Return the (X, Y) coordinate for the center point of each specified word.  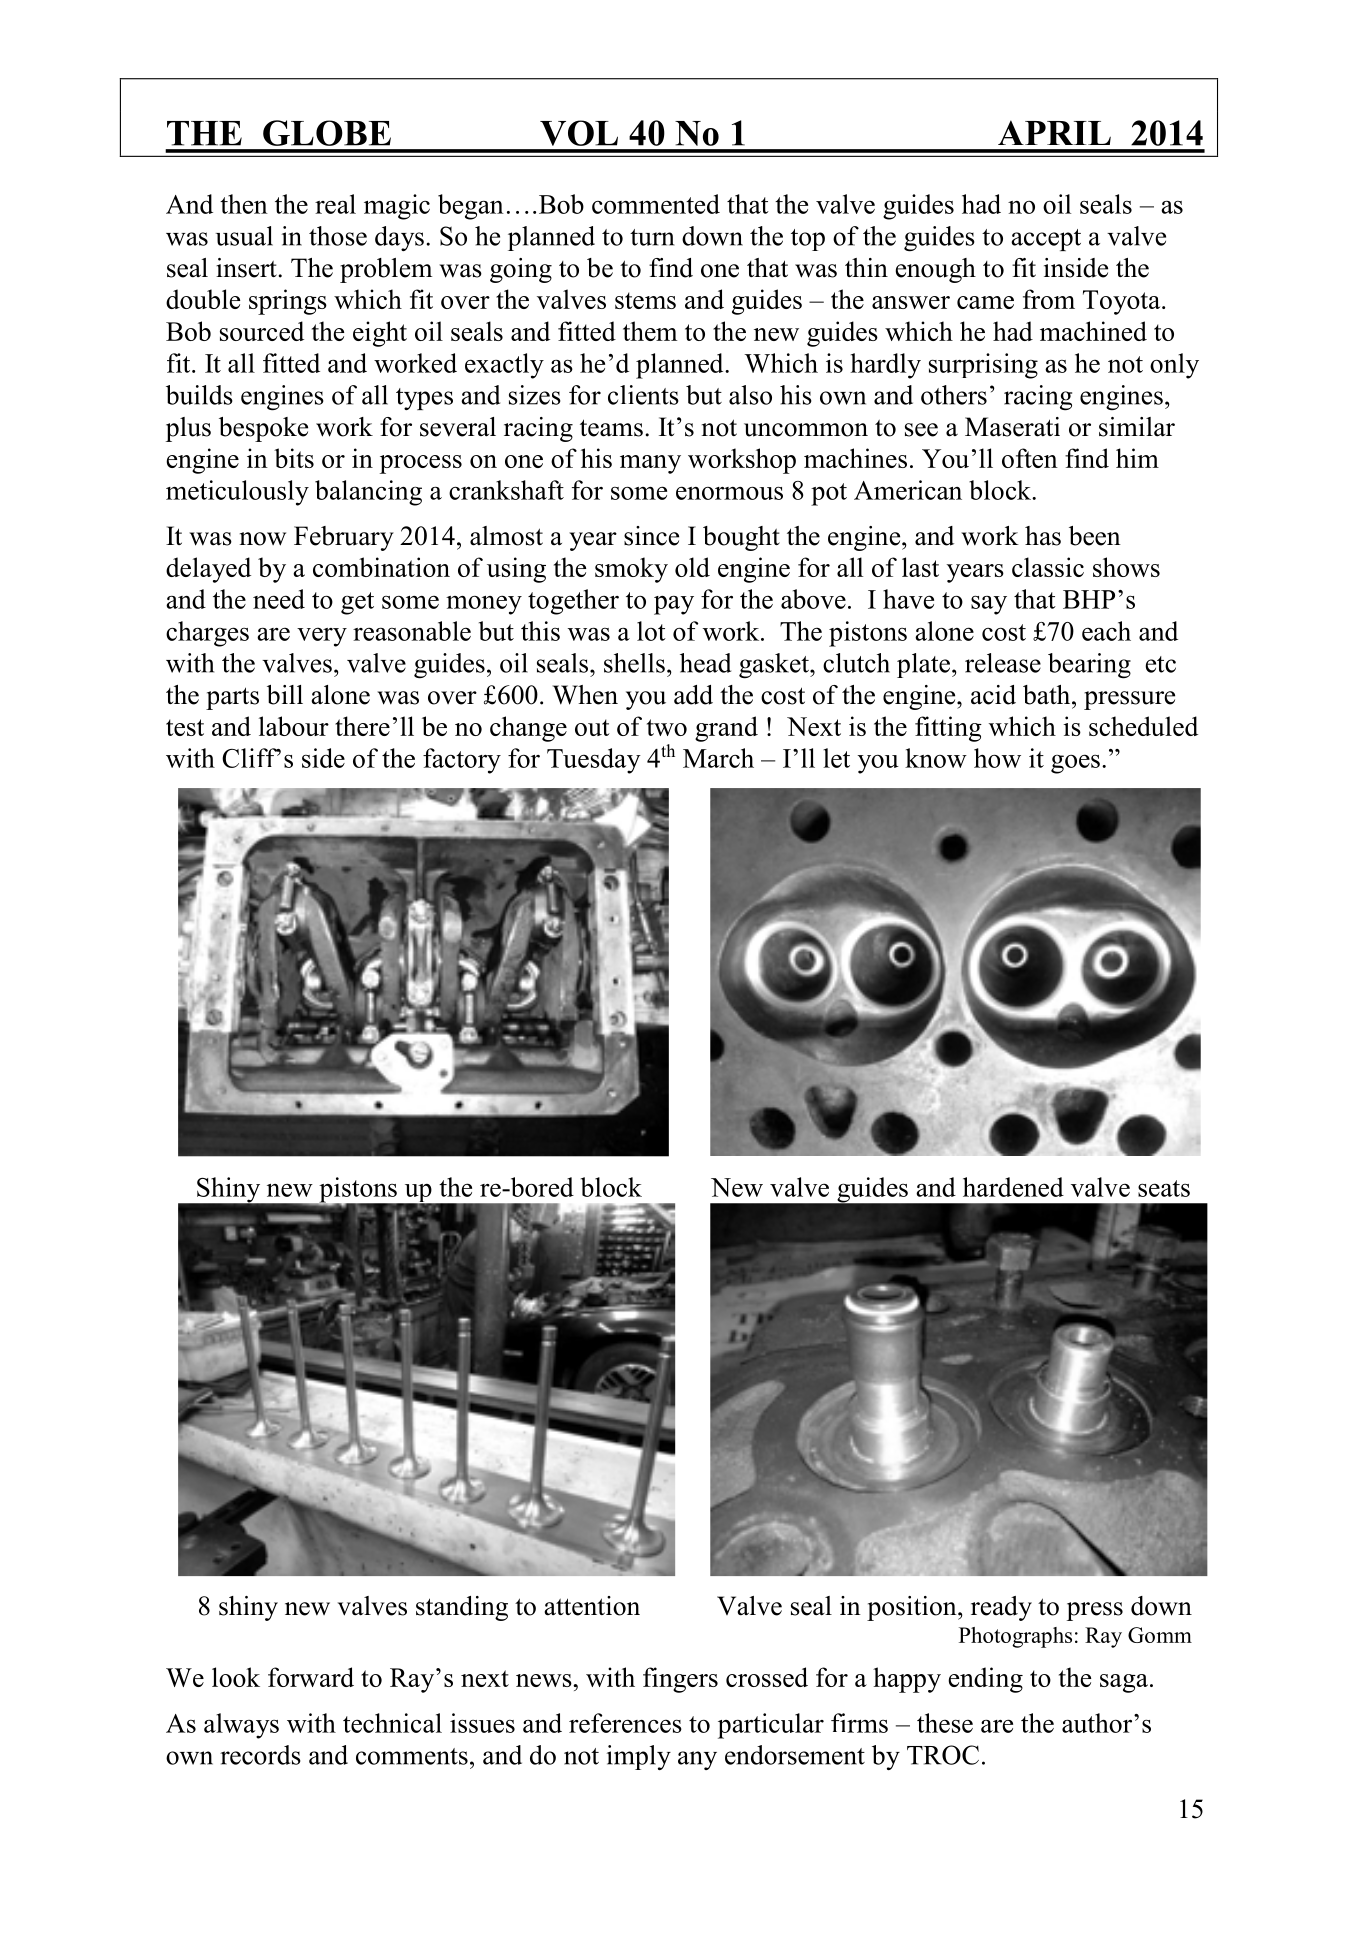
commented (656, 204)
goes (1075, 764)
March (718, 758)
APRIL (1054, 132)
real (335, 204)
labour (294, 726)
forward (311, 1677)
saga (1124, 1683)
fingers (680, 1680)
